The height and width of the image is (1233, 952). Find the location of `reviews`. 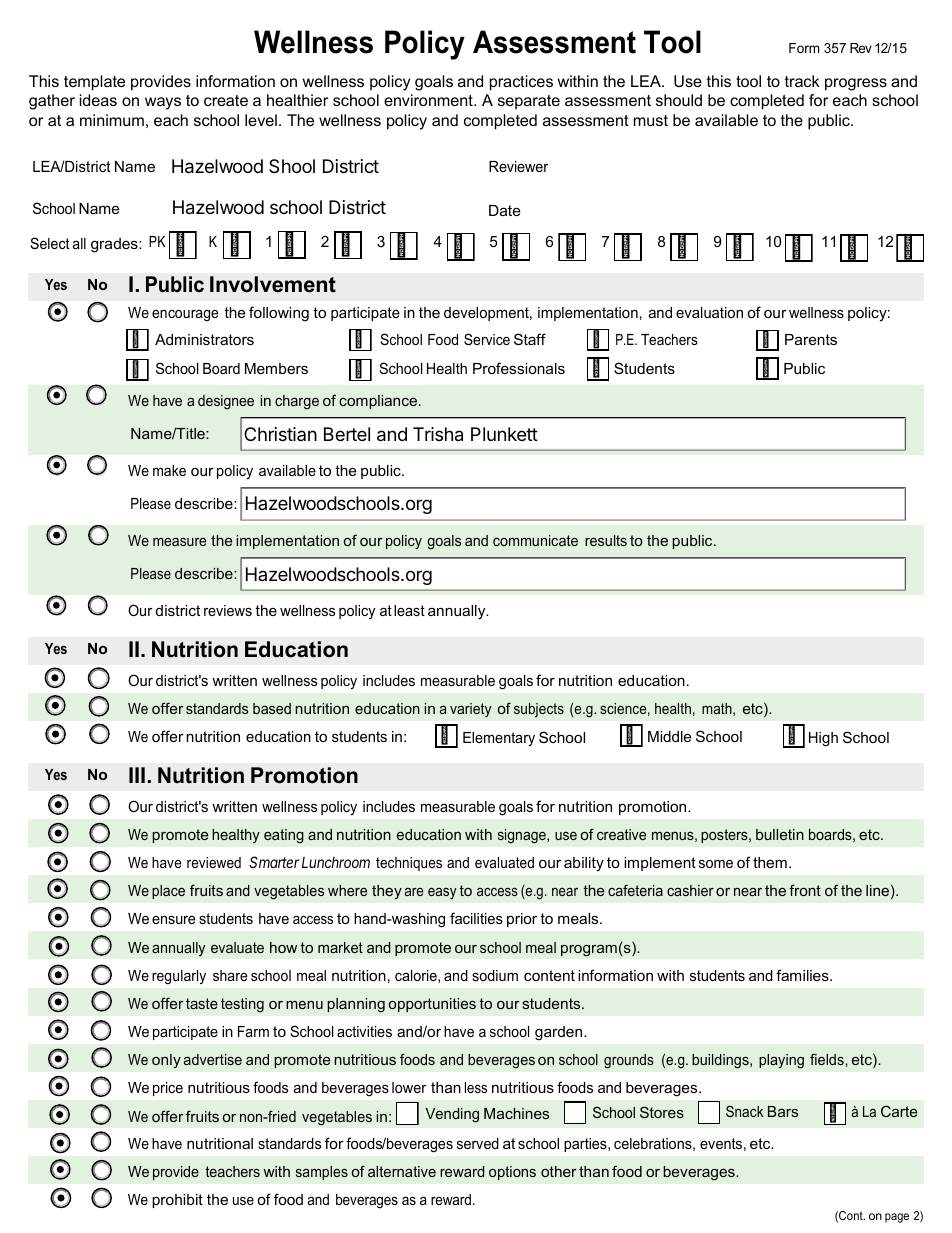

reviews is located at coordinates (228, 610).
